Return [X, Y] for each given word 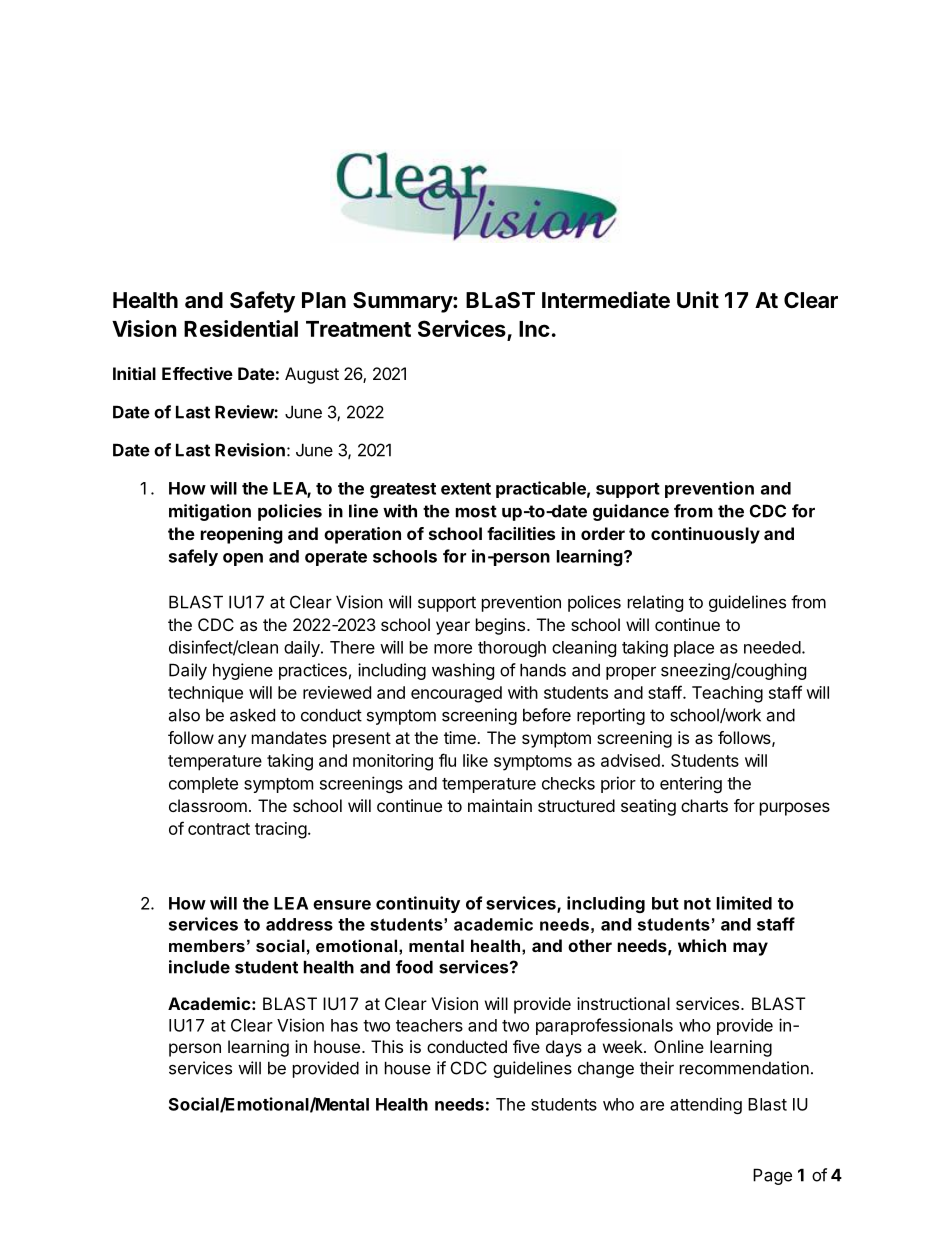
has [344, 1025]
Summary [403, 302]
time [461, 737]
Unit [698, 299]
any [232, 741]
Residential [241, 328]
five [526, 1046]
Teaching [727, 694]
